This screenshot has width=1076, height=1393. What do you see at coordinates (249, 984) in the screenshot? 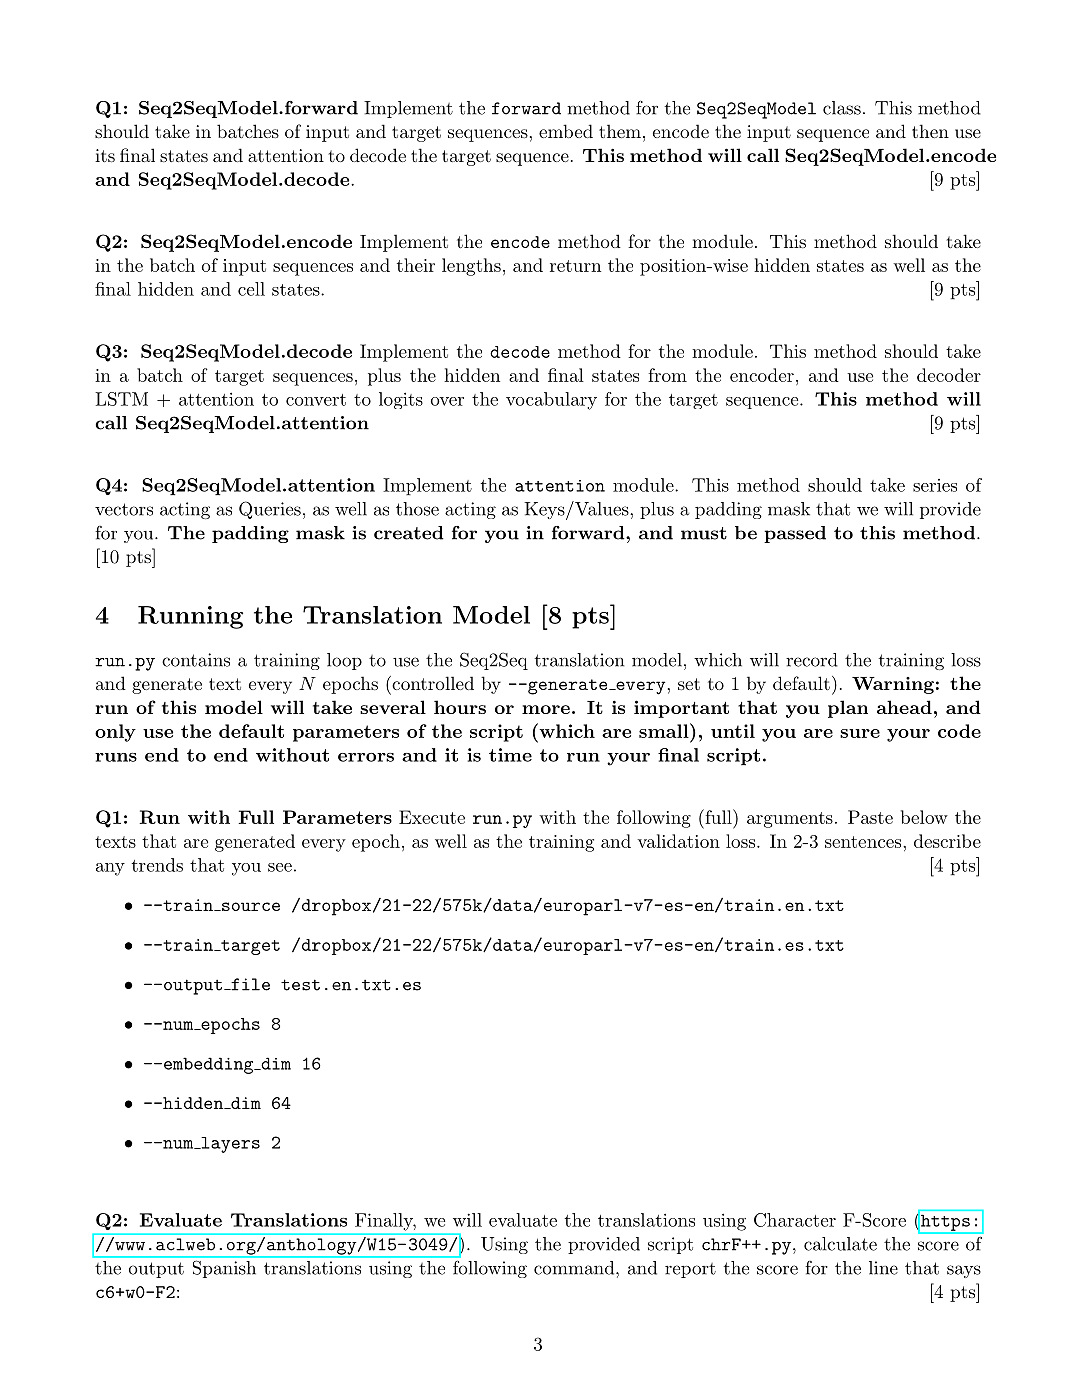
I see `file` at bounding box center [249, 984].
